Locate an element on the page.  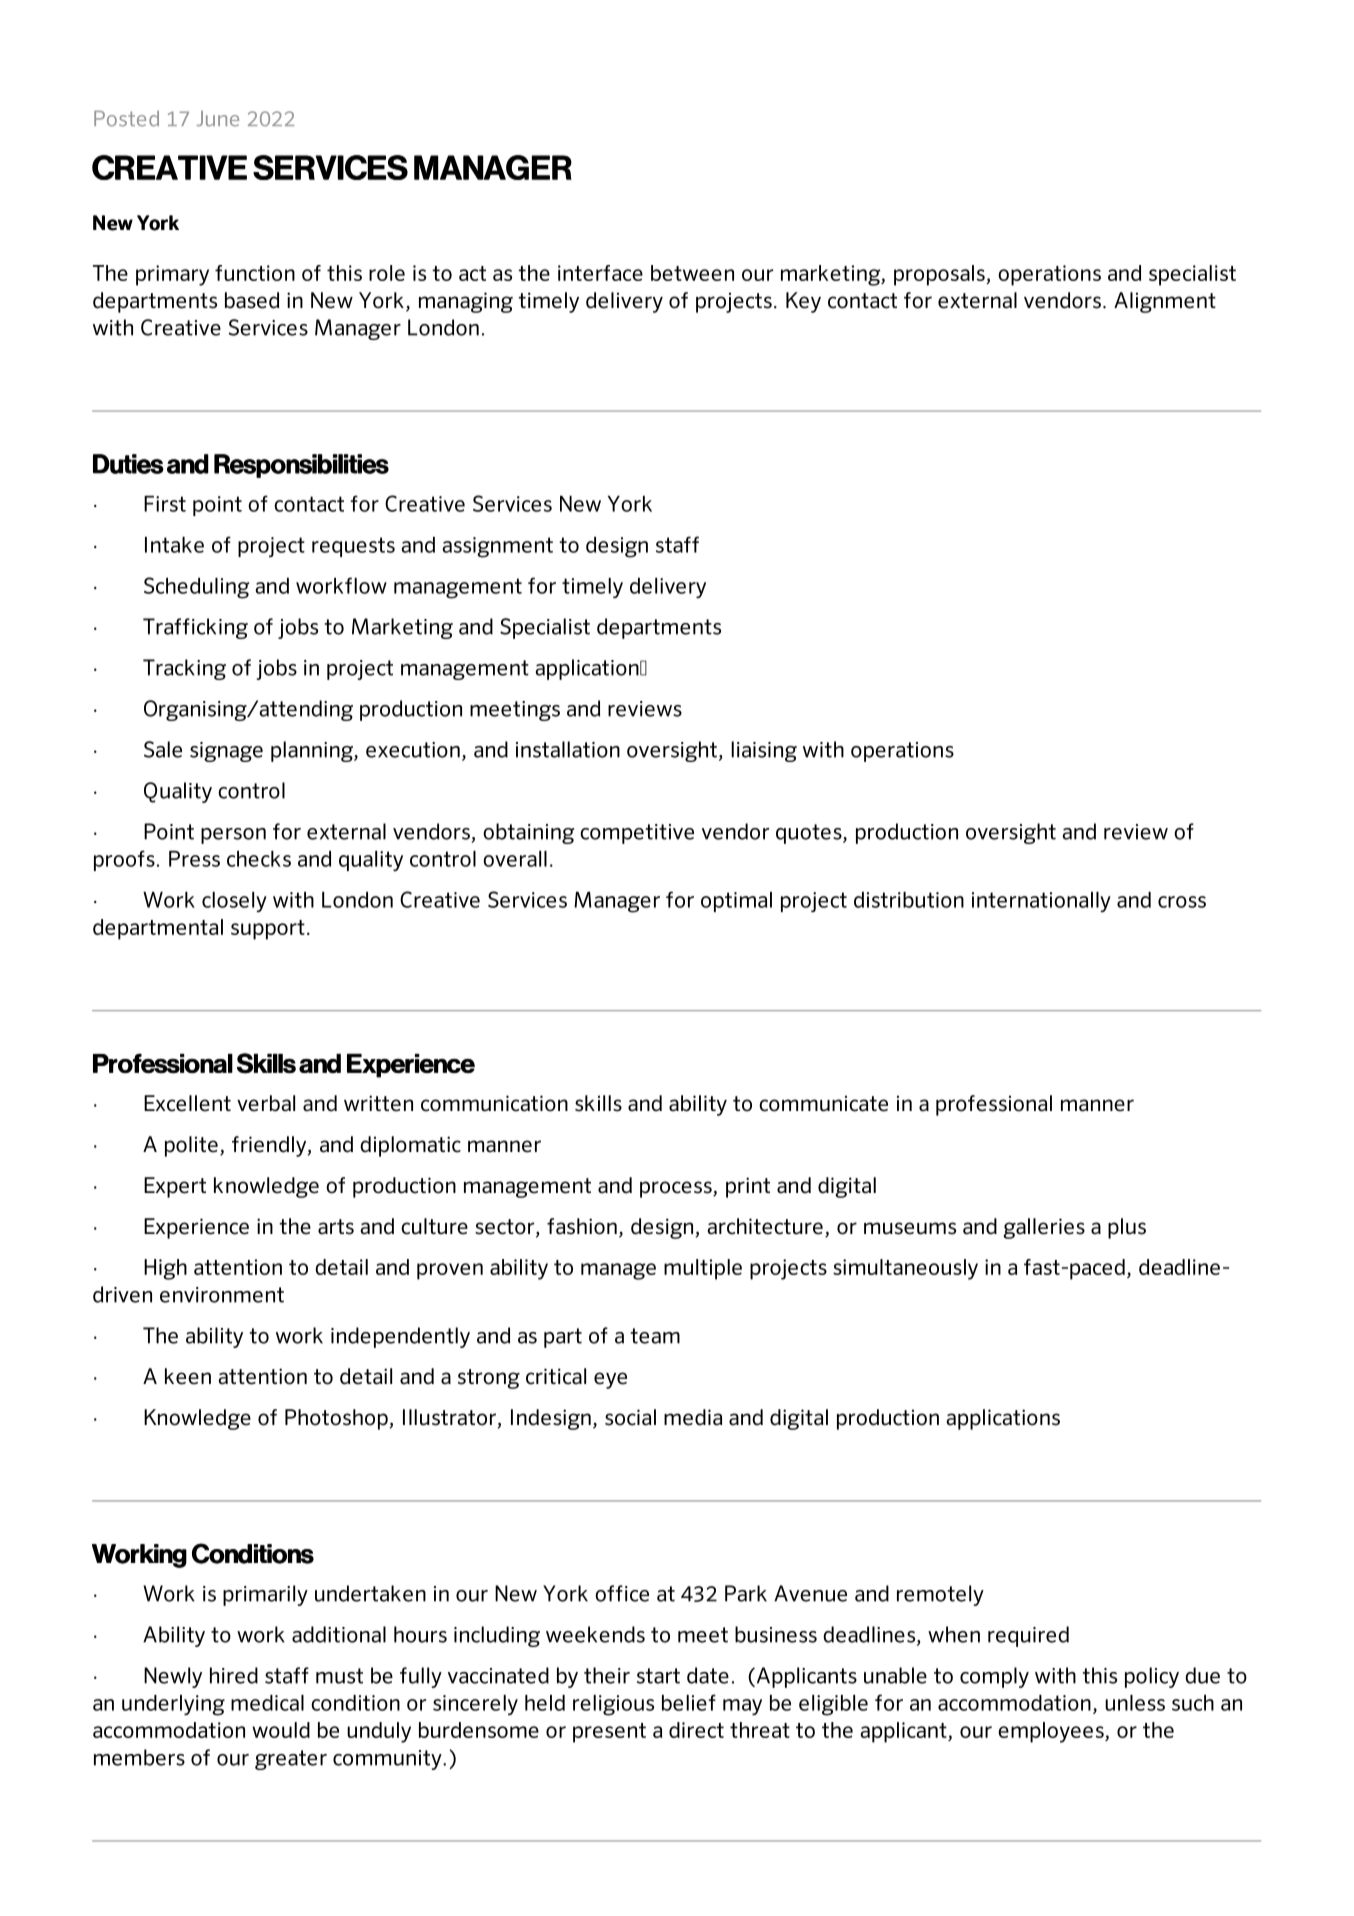
between is located at coordinates (692, 273).
